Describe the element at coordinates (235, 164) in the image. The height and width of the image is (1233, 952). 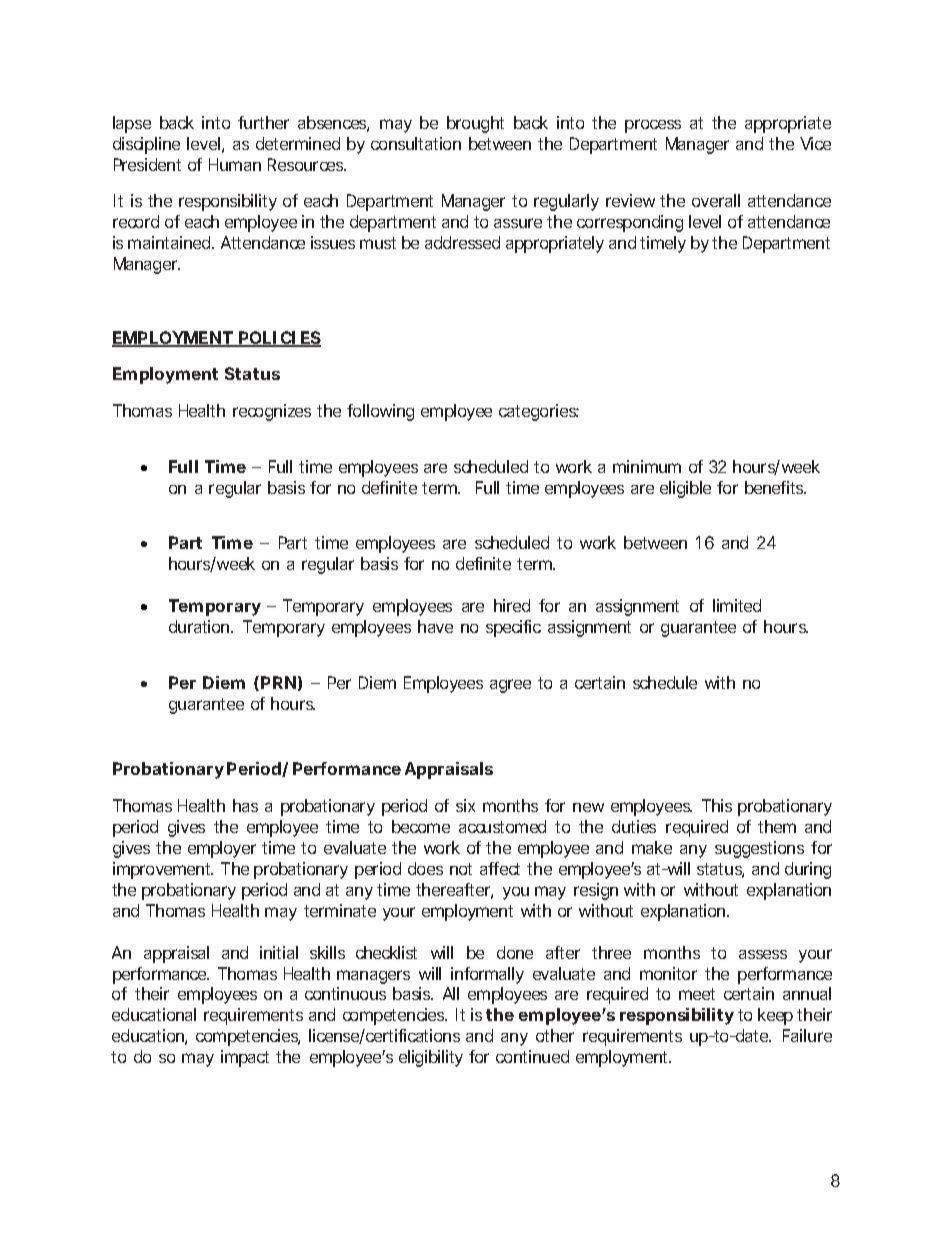
I see `Human` at that location.
